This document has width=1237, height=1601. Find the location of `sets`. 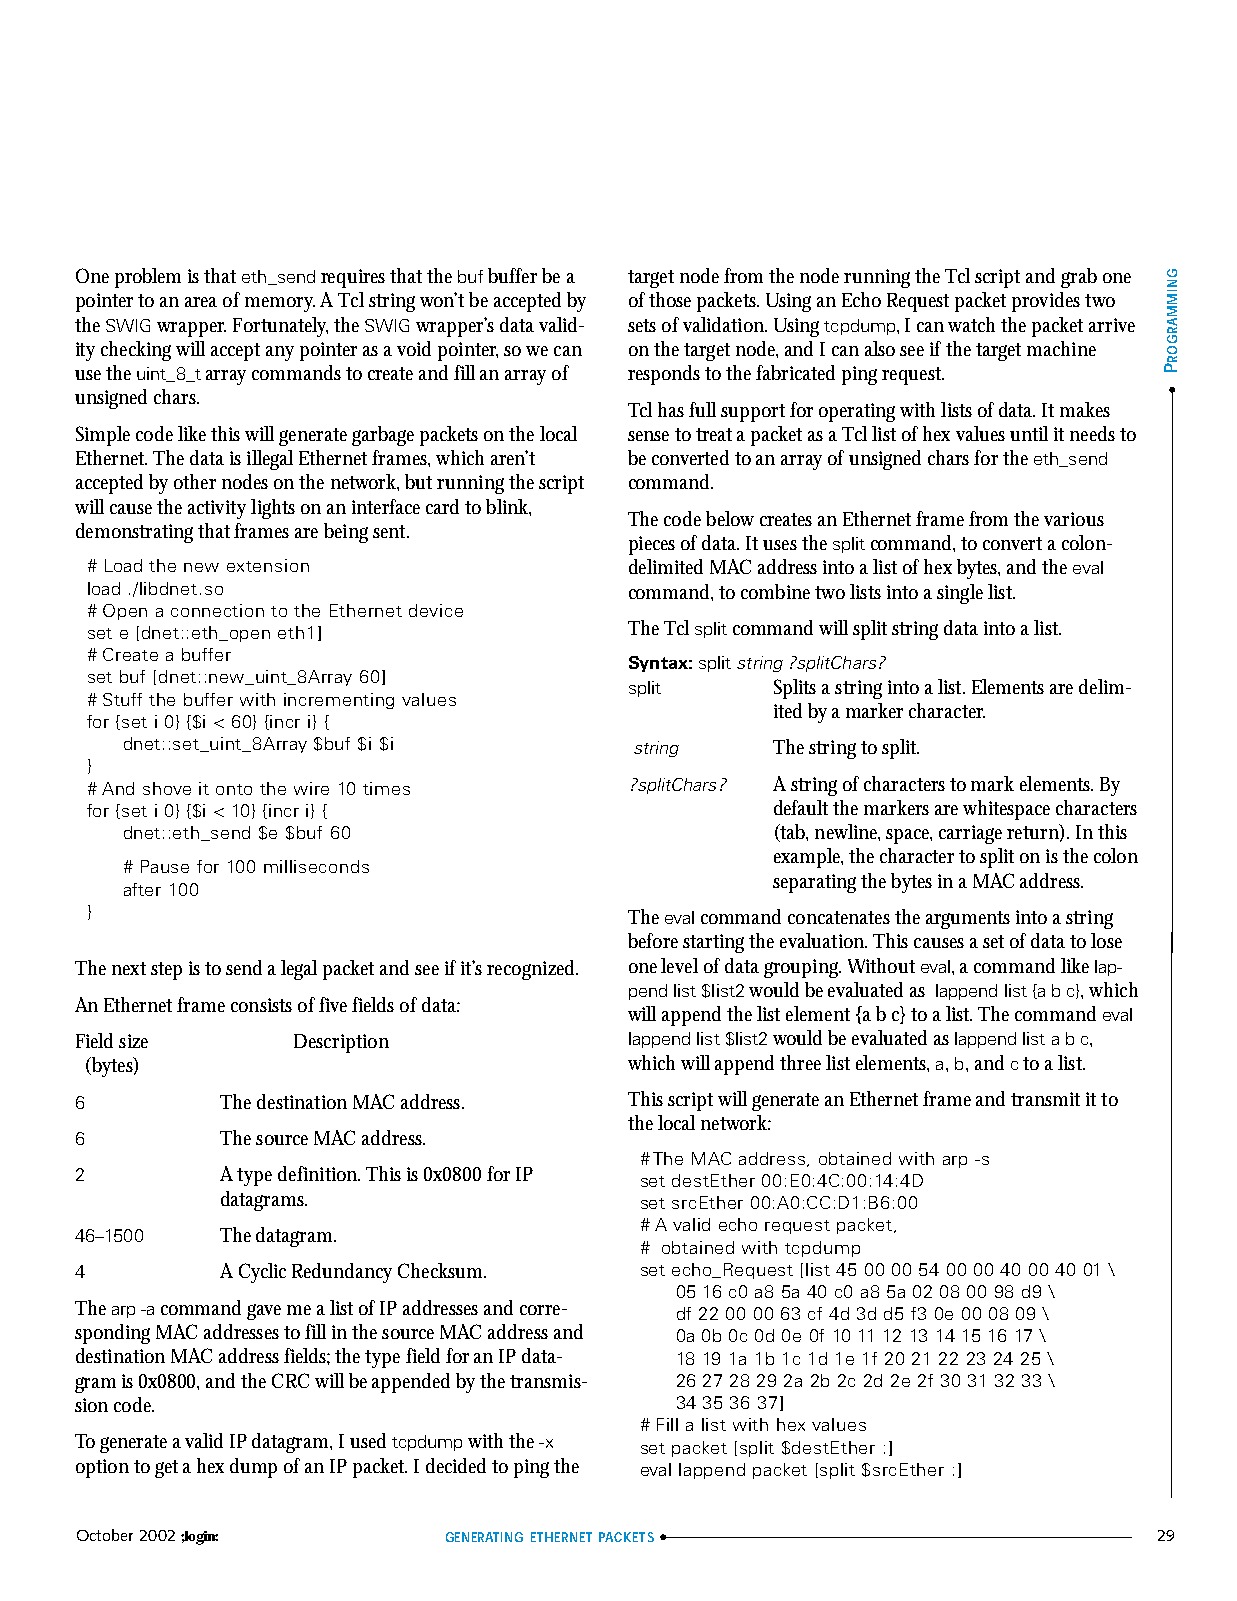

sets is located at coordinates (642, 325).
